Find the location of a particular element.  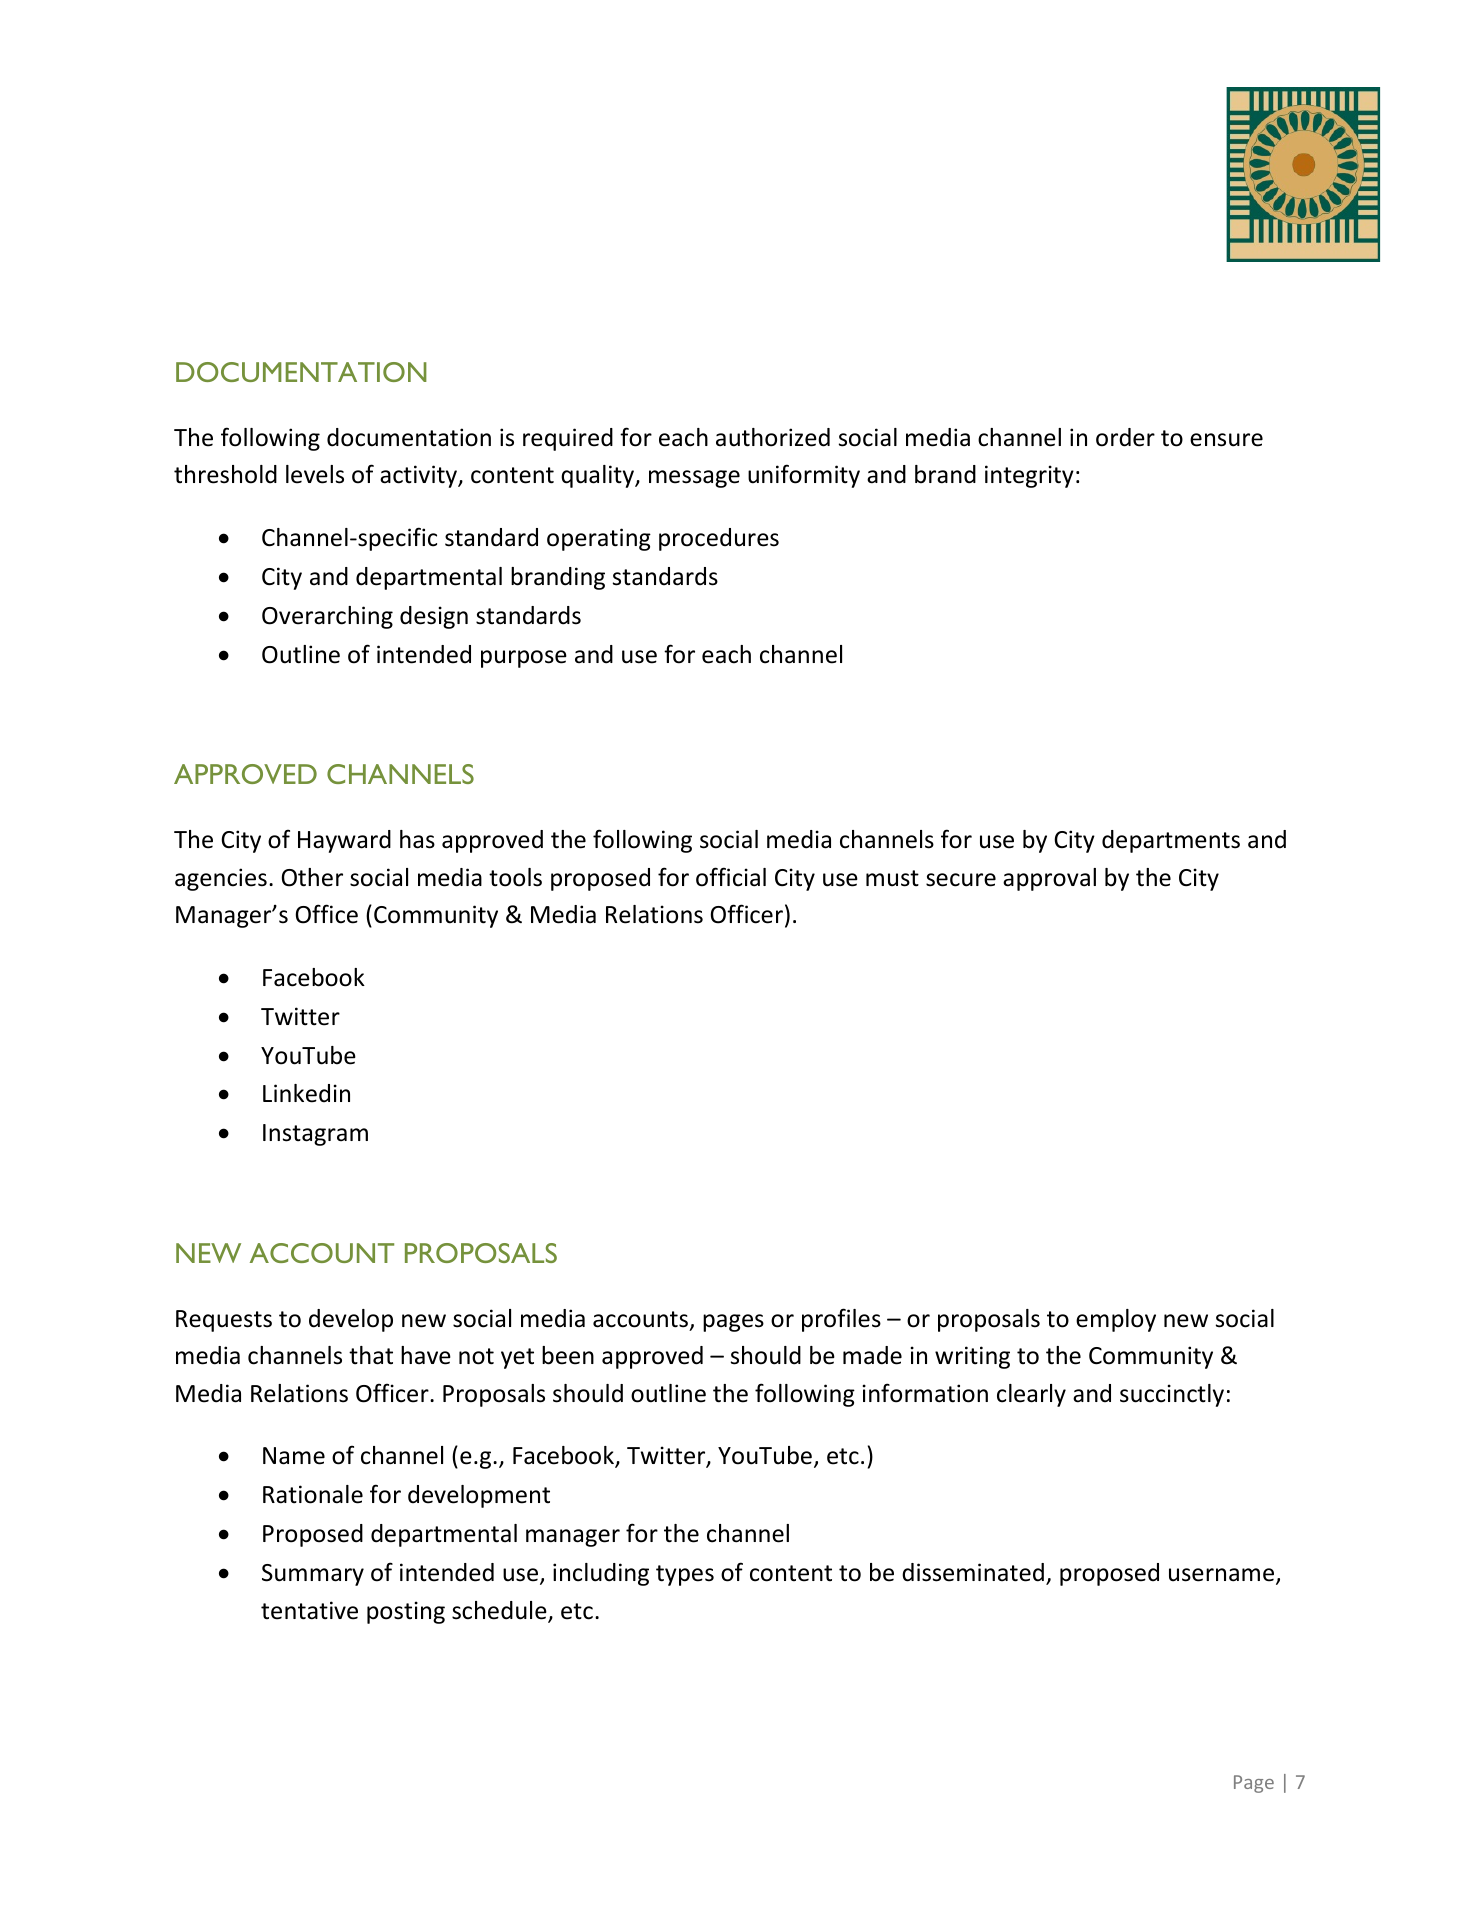

departments is located at coordinates (1171, 841).
